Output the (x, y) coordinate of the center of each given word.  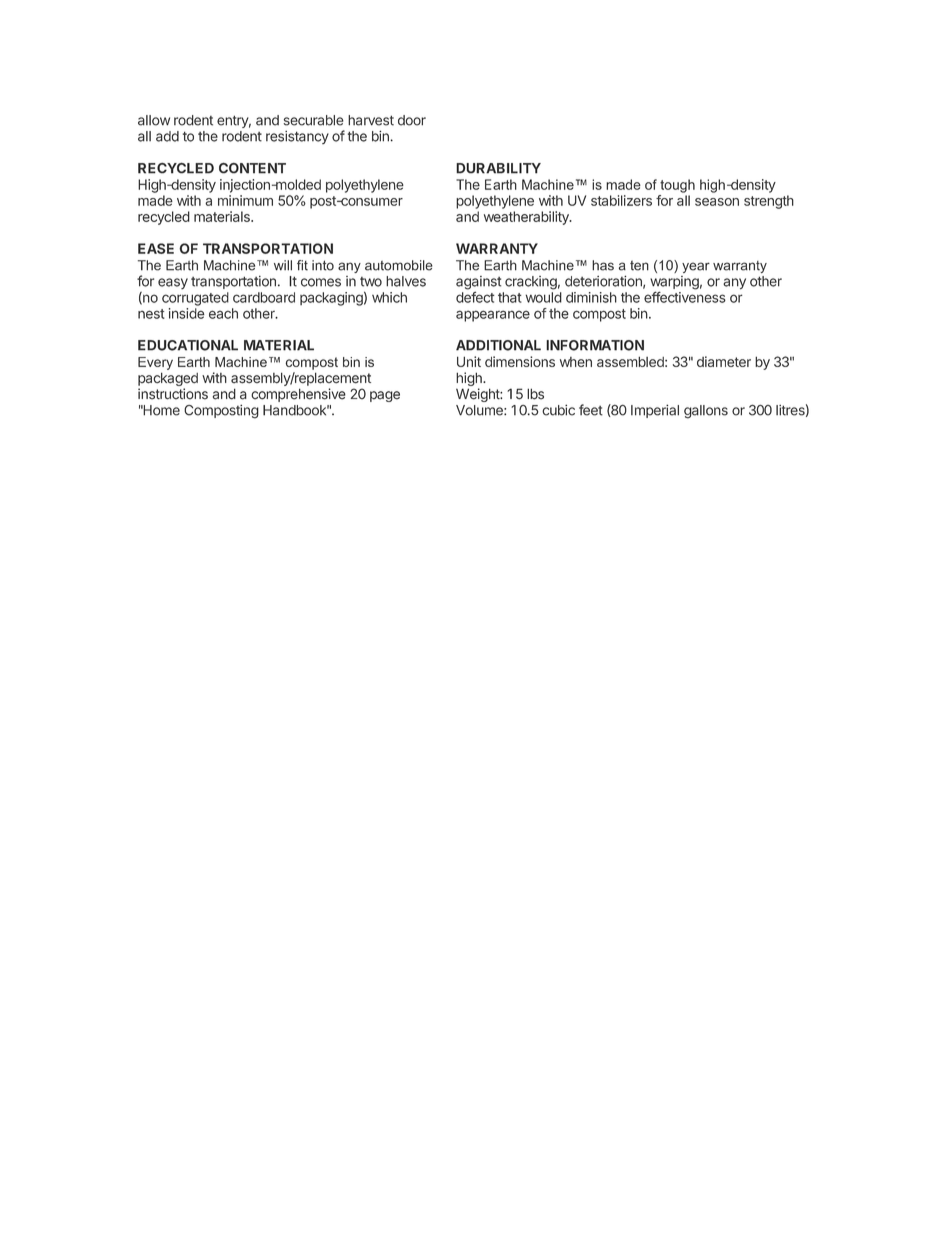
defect (475, 297)
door (412, 120)
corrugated (195, 299)
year (696, 267)
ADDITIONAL (498, 345)
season (717, 202)
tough (677, 186)
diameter (724, 361)
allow (154, 120)
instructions (173, 394)
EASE (156, 248)
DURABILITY (498, 168)
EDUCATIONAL (188, 345)
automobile (399, 265)
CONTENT (252, 168)
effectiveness (685, 297)
